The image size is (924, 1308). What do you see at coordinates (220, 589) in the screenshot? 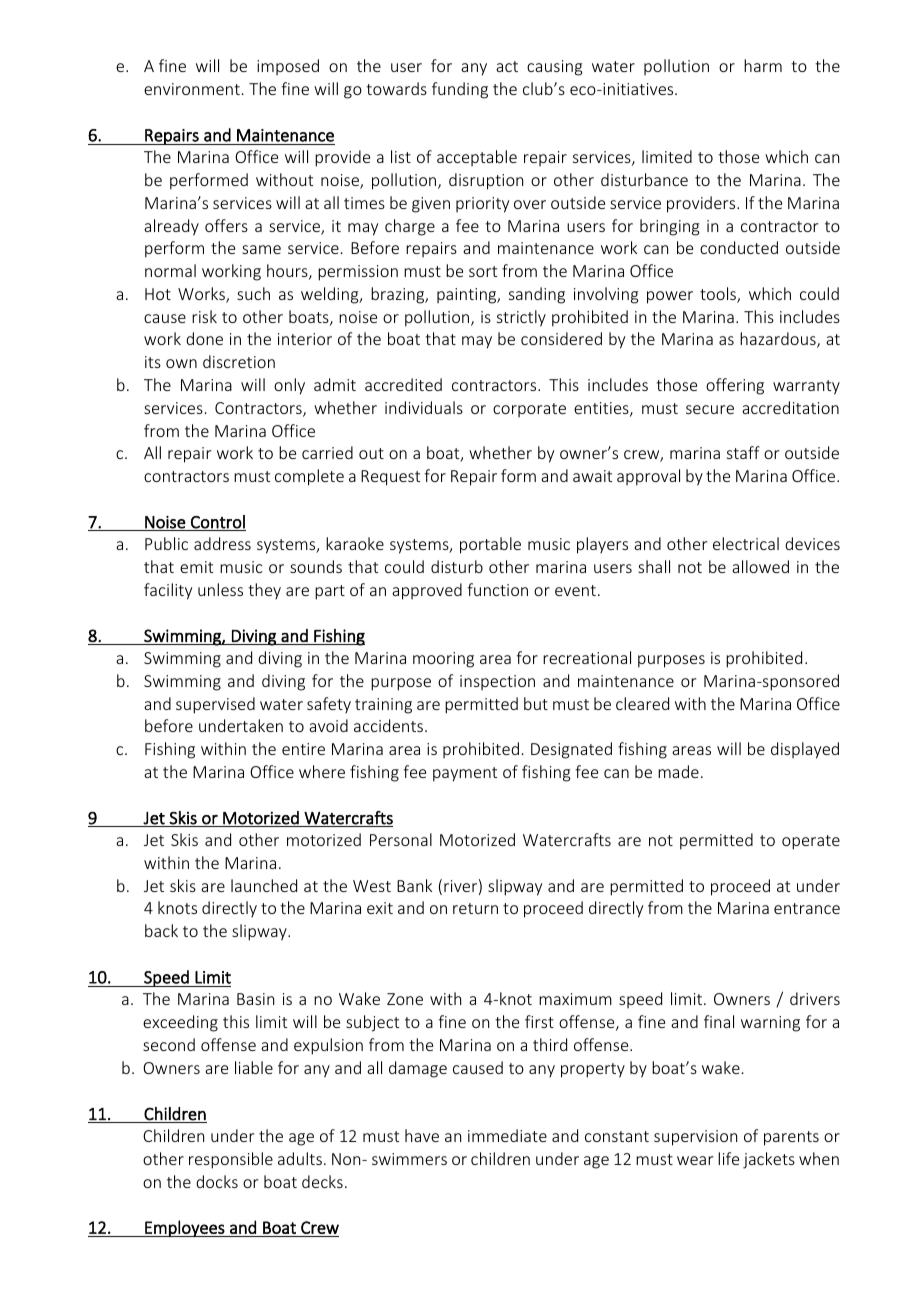
I see `unless` at bounding box center [220, 589].
